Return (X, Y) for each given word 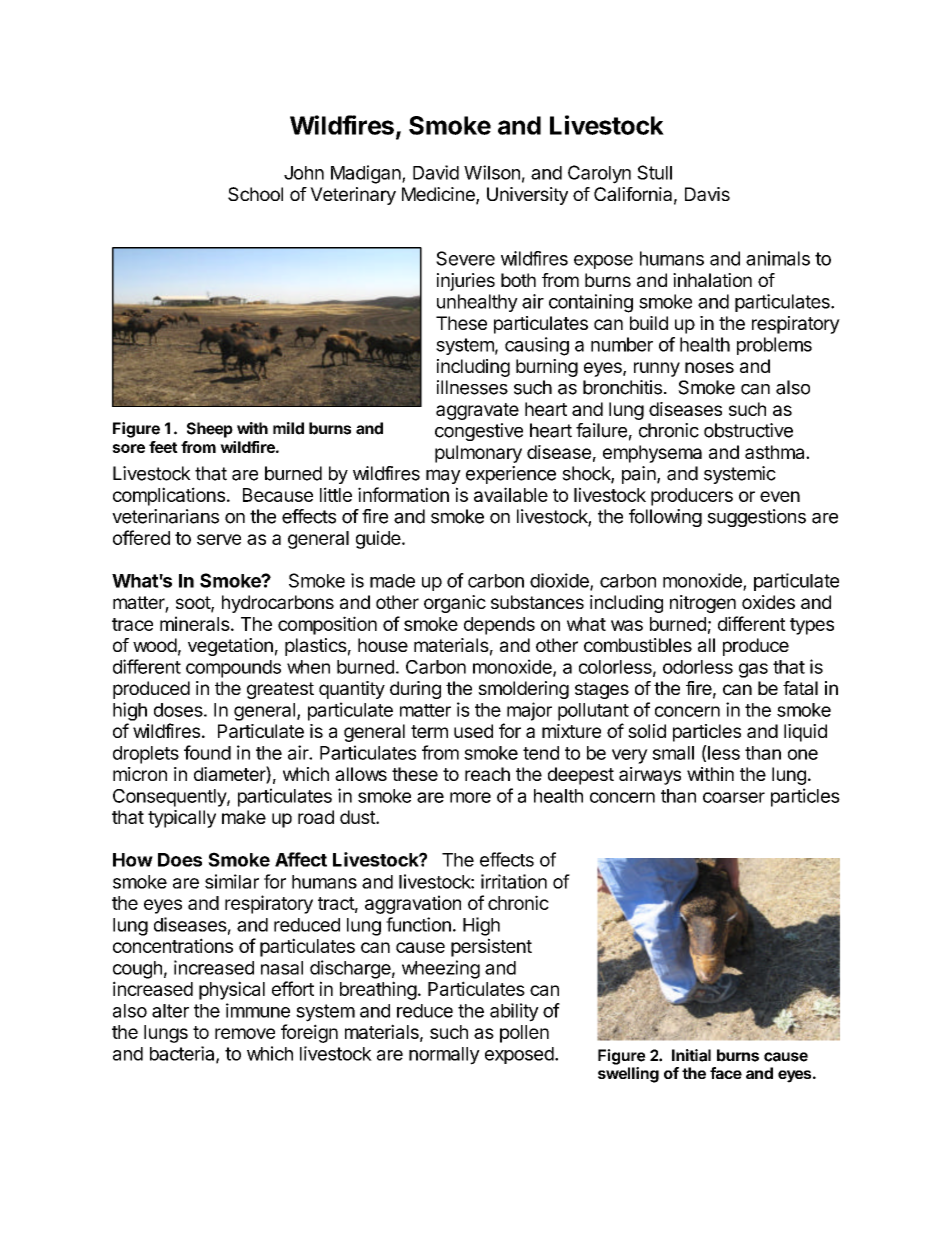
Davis (707, 194)
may (443, 476)
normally (444, 1056)
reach (487, 774)
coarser (734, 797)
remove (245, 1033)
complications (169, 496)
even (780, 496)
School (255, 194)
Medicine (439, 195)
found (207, 752)
